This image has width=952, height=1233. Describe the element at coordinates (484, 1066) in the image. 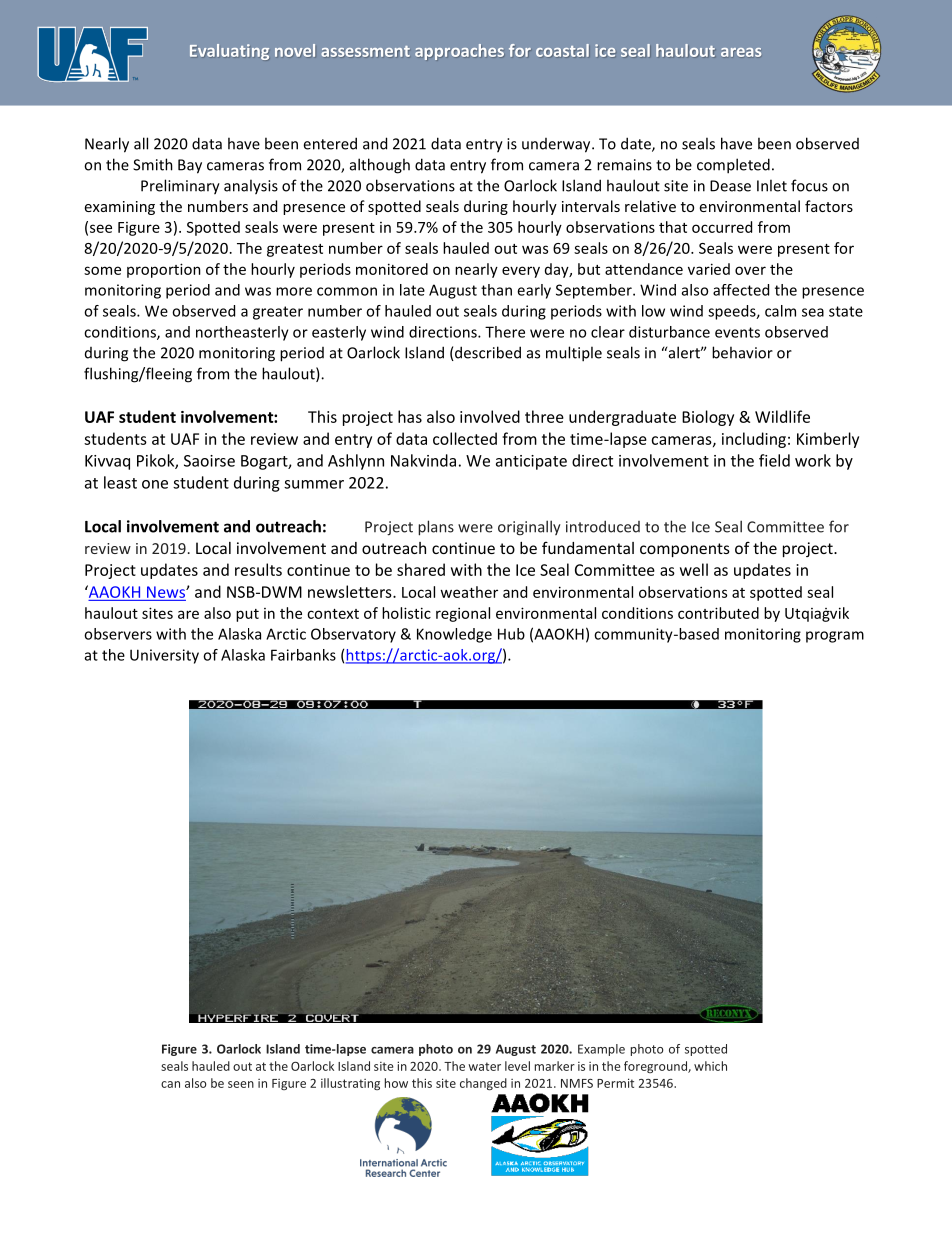

I see `water` at that location.
